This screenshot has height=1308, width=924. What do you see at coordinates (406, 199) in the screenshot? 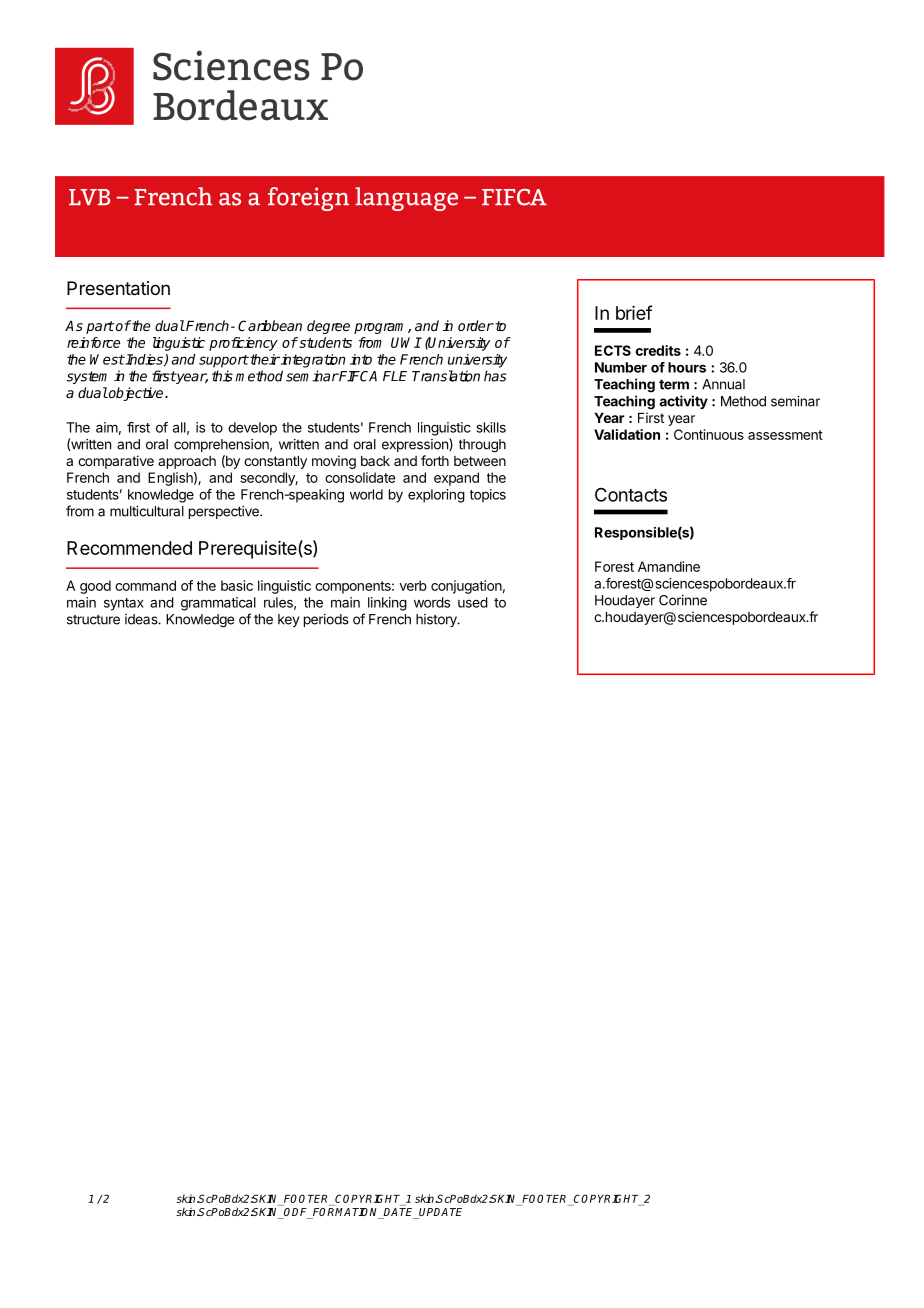
I see `language` at bounding box center [406, 199].
